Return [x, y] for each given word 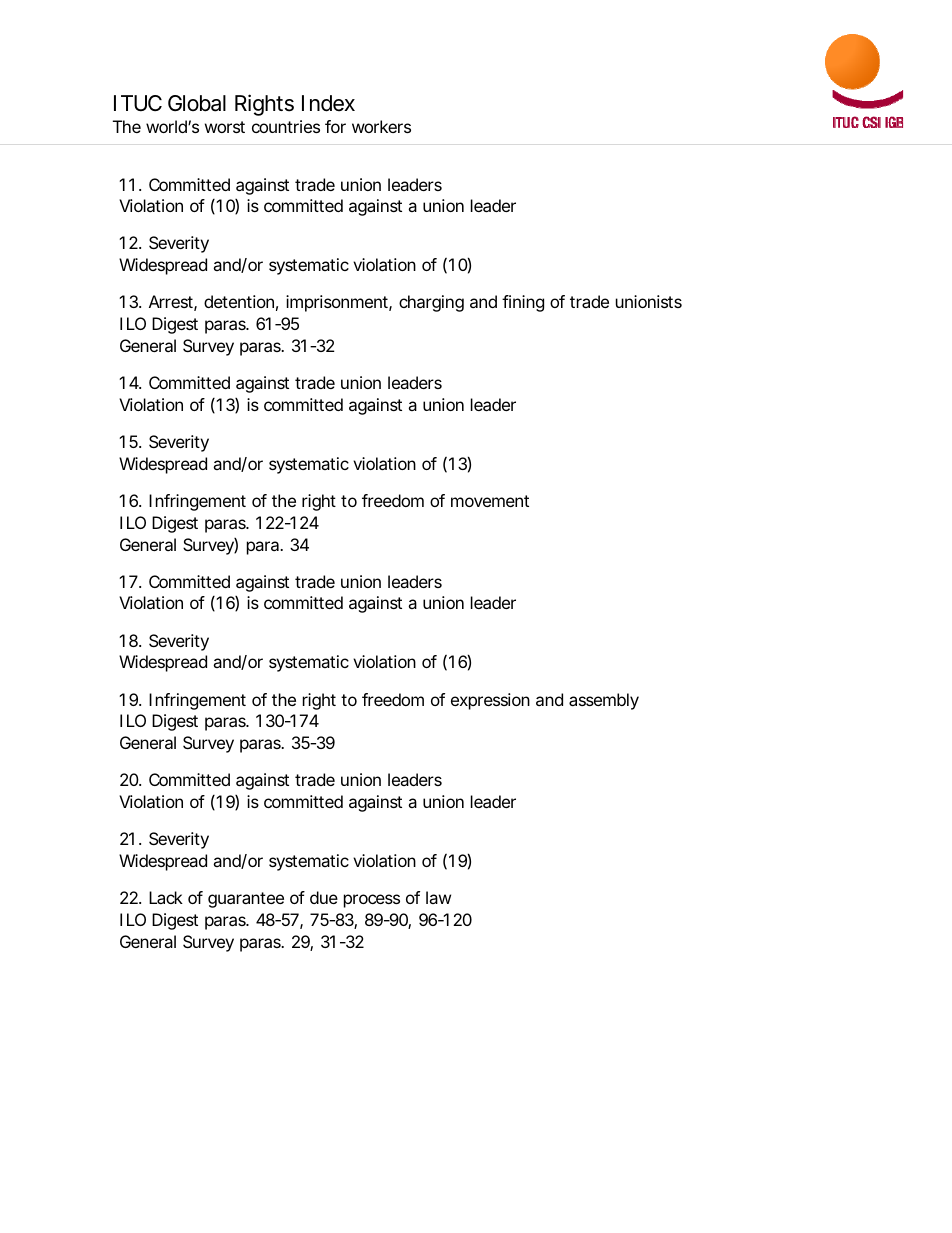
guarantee [246, 900]
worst [225, 127]
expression [490, 701]
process [372, 901]
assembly [604, 701]
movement [490, 501]
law [438, 897]
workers [381, 126]
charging [431, 303]
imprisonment [339, 303]
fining [523, 303]
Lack [166, 897]
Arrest [173, 303]
